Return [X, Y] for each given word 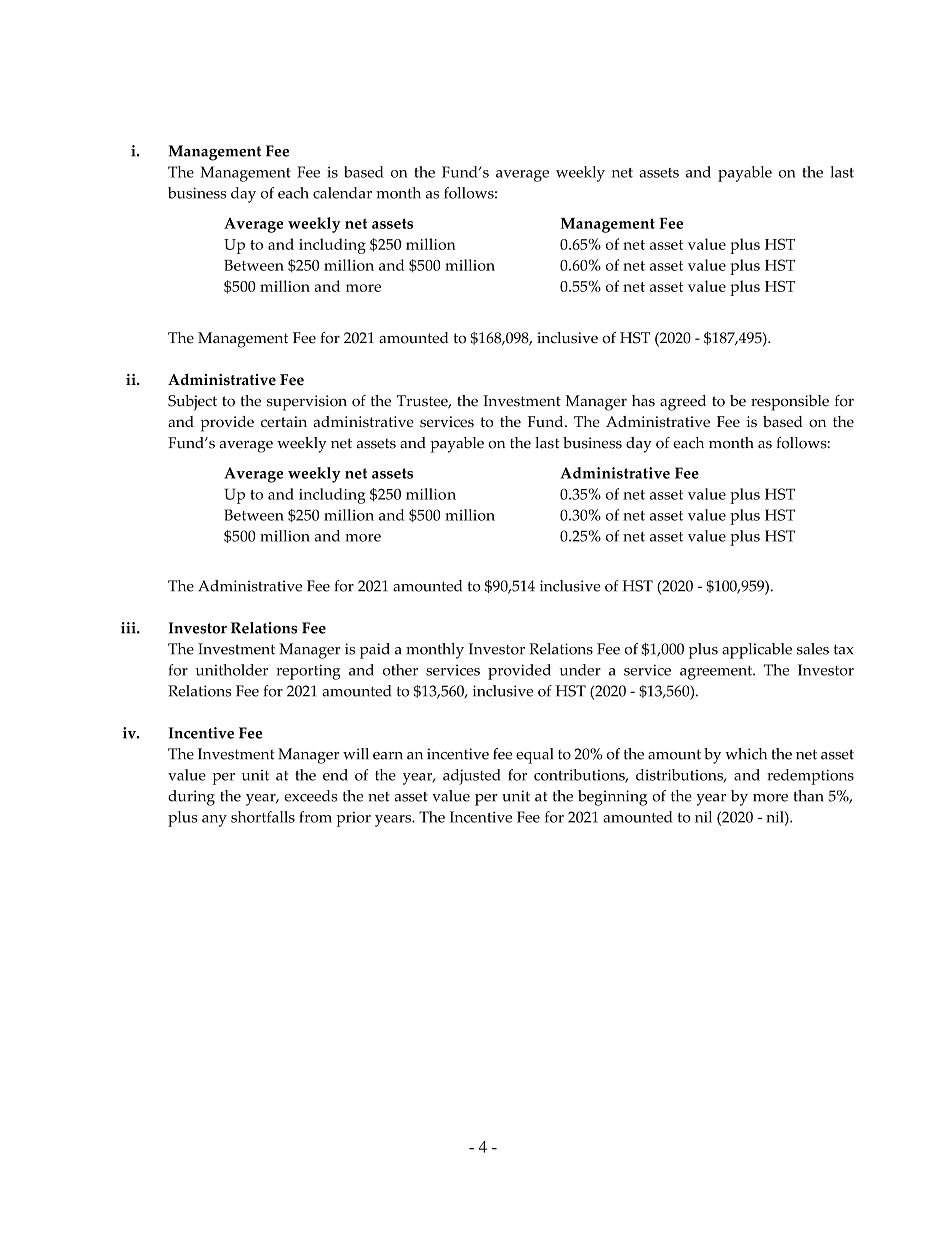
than [808, 796]
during [191, 798]
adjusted [472, 777]
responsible [790, 403]
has [643, 401]
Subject [192, 403]
